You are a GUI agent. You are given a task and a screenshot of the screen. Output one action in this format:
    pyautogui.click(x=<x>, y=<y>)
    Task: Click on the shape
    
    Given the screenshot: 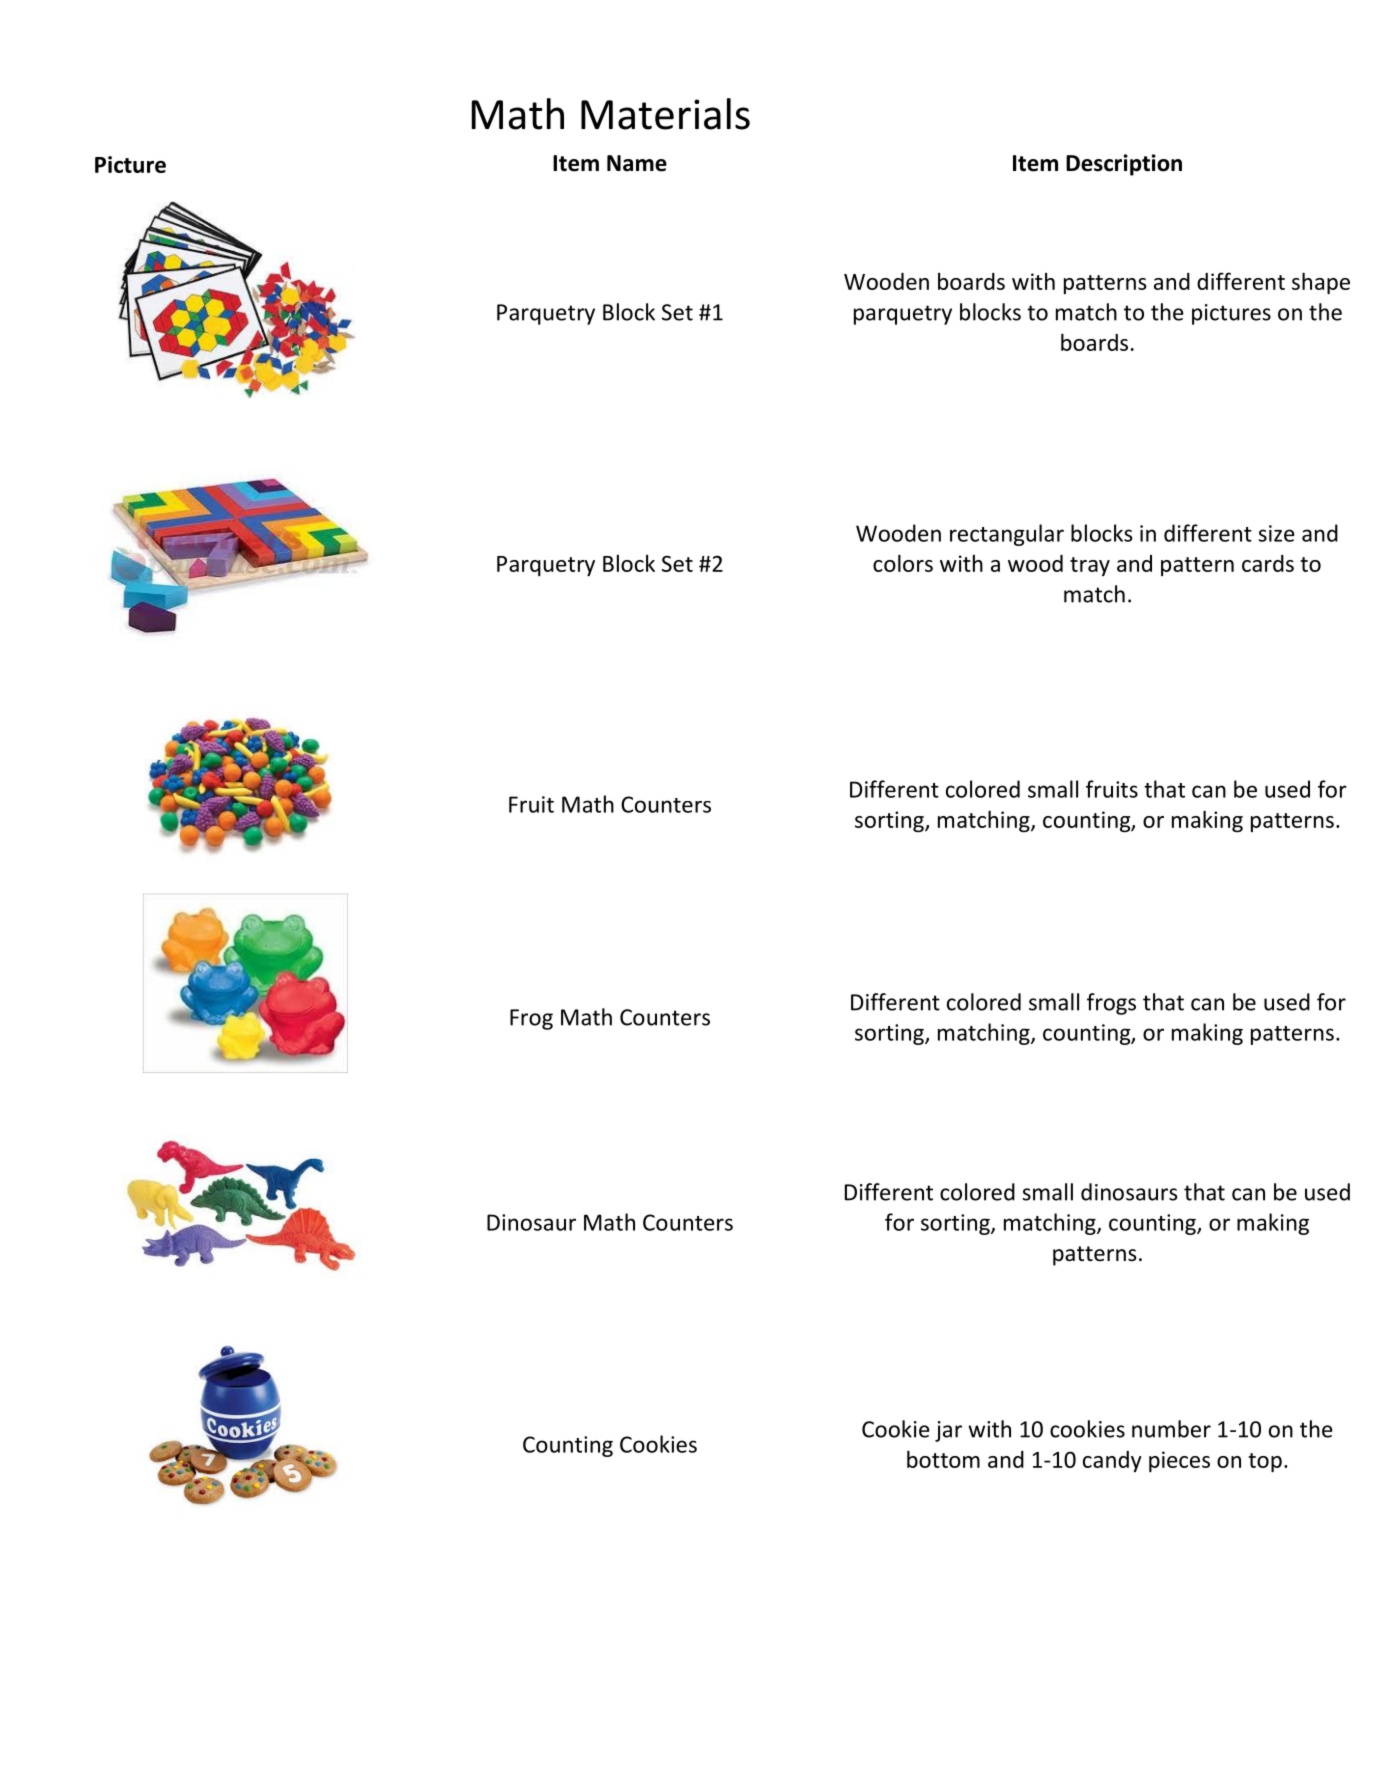 What is the action you would take?
    pyautogui.click(x=1321, y=283)
